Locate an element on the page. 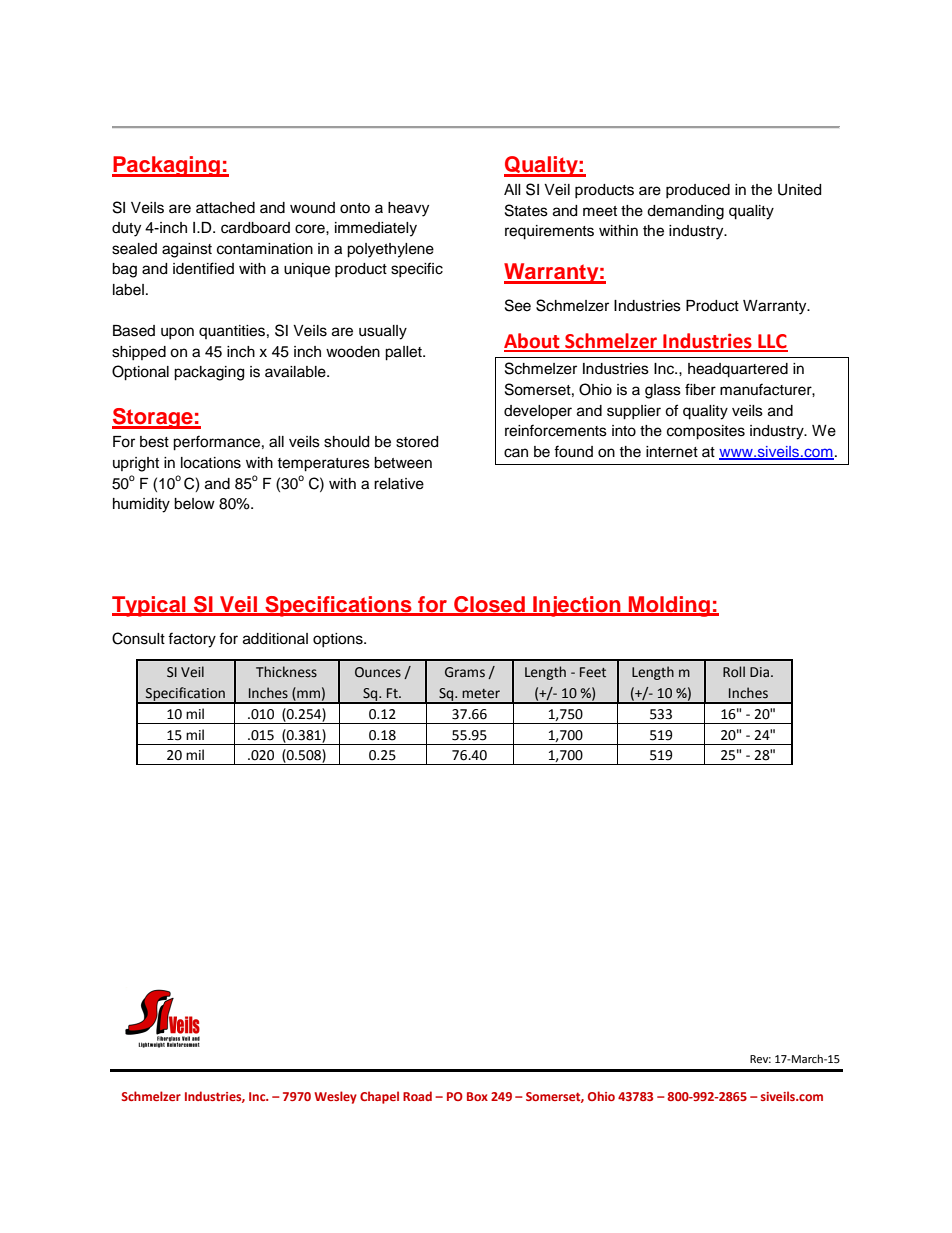 This document has height=1233, width=952. heavy is located at coordinates (408, 209).
